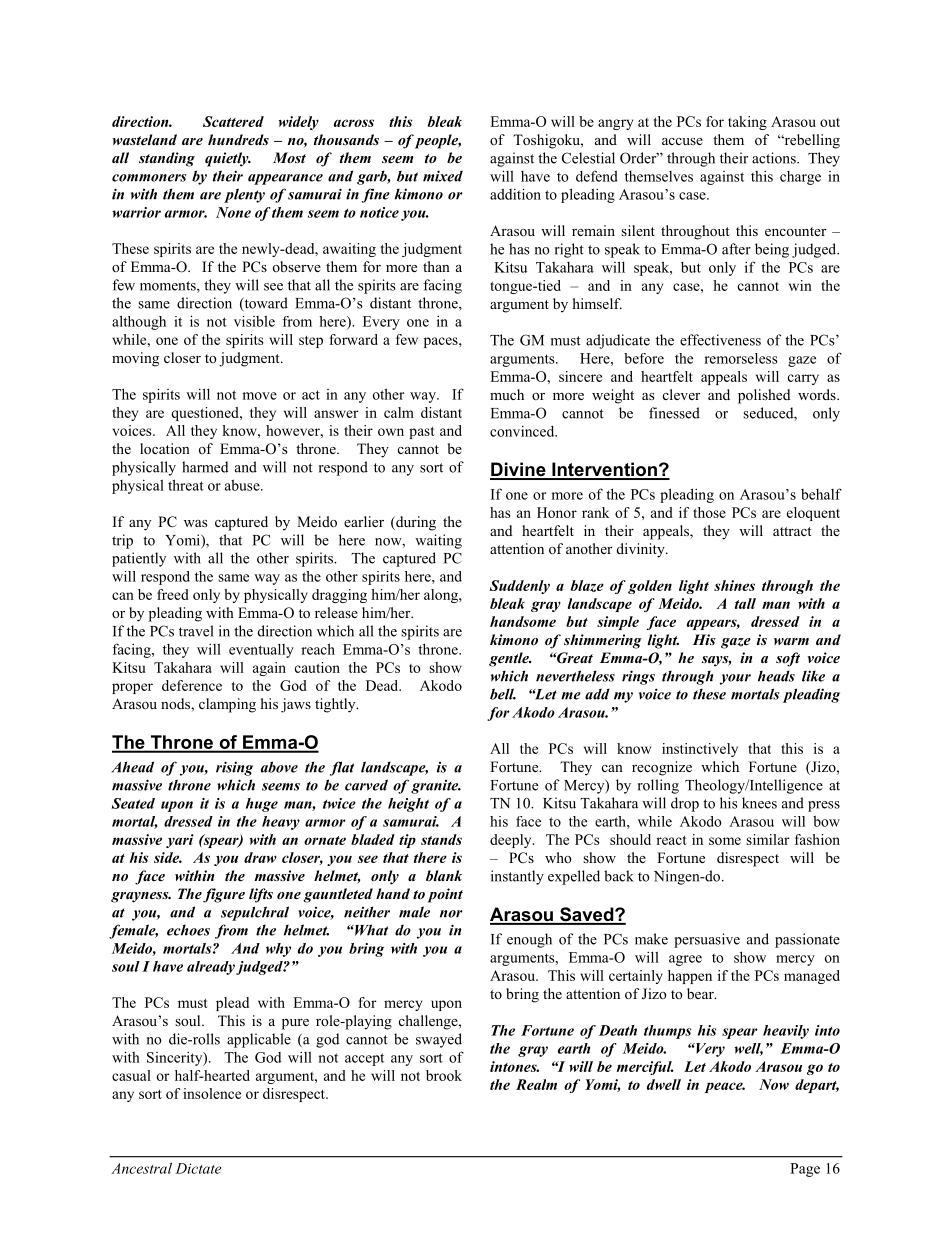 This screenshot has height=1233, width=952. I want to click on travel, so click(196, 631).
